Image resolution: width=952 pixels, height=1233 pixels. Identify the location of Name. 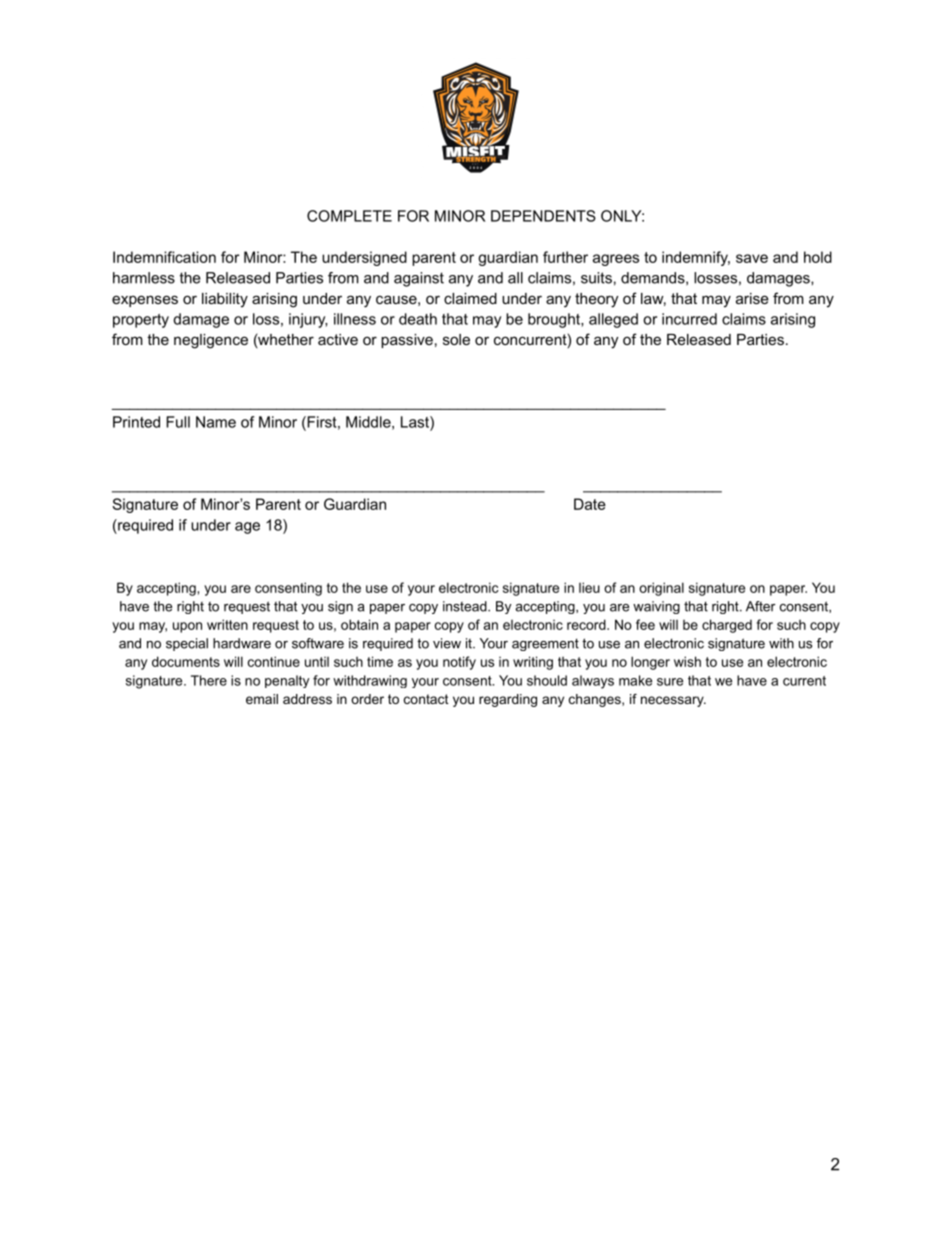
(216, 422).
